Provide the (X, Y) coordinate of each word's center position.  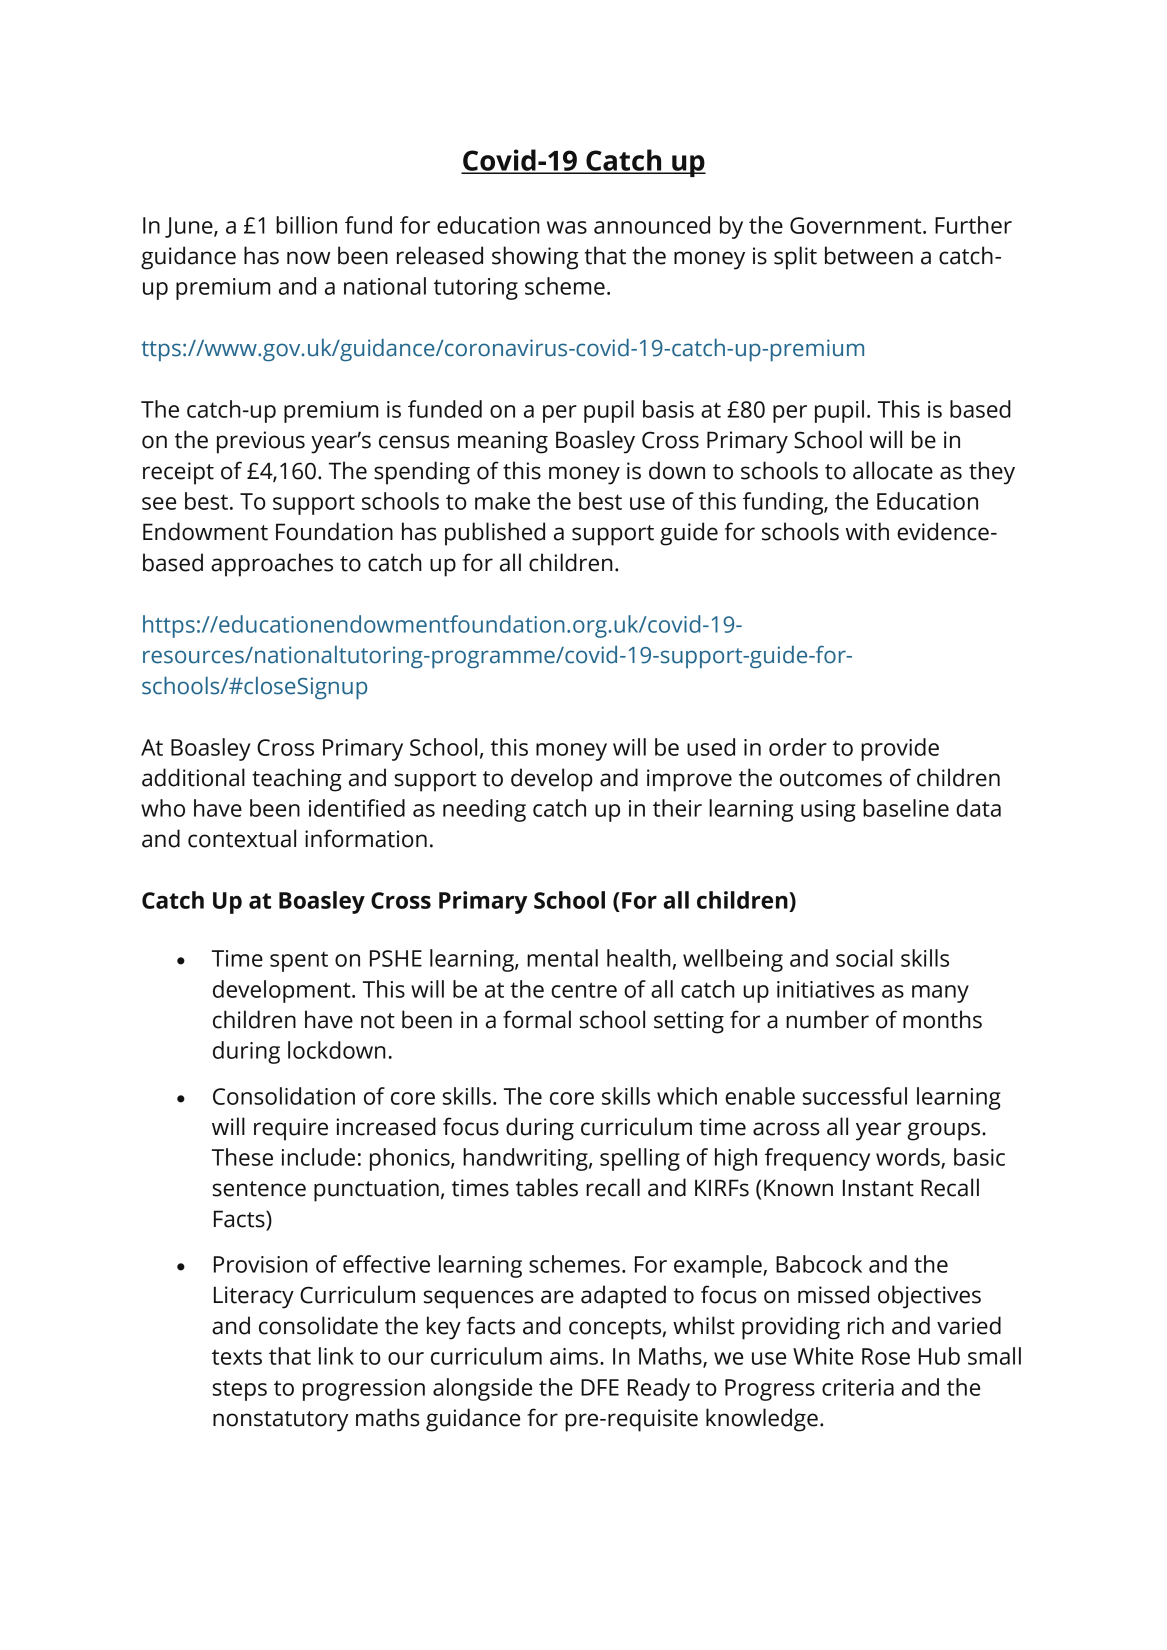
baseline (906, 808)
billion (306, 225)
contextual (242, 838)
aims (574, 1356)
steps (240, 1390)
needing (484, 810)
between (869, 255)
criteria (858, 1387)
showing (535, 258)
